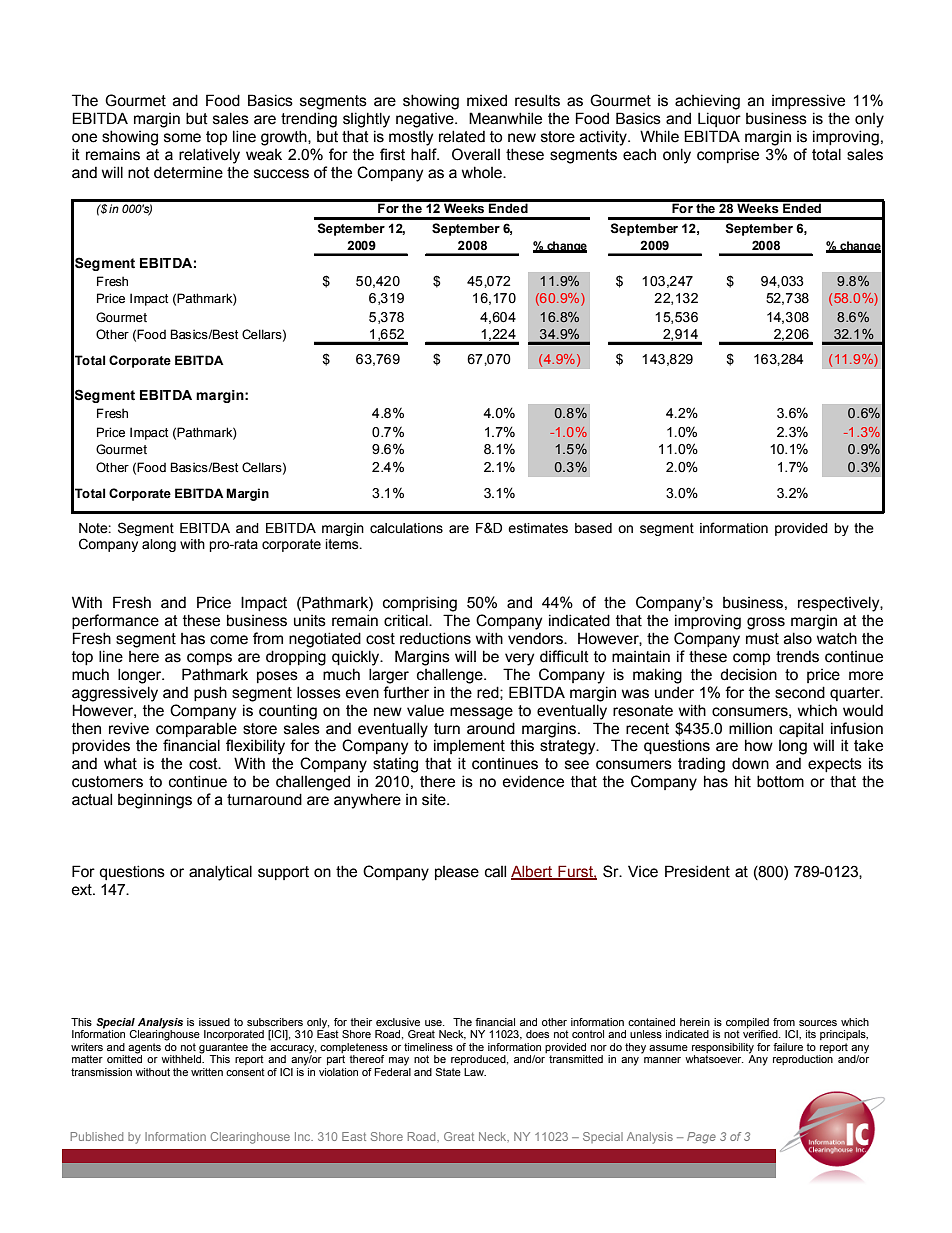  What do you see at coordinates (182, 138) in the image?
I see `some` at bounding box center [182, 138].
